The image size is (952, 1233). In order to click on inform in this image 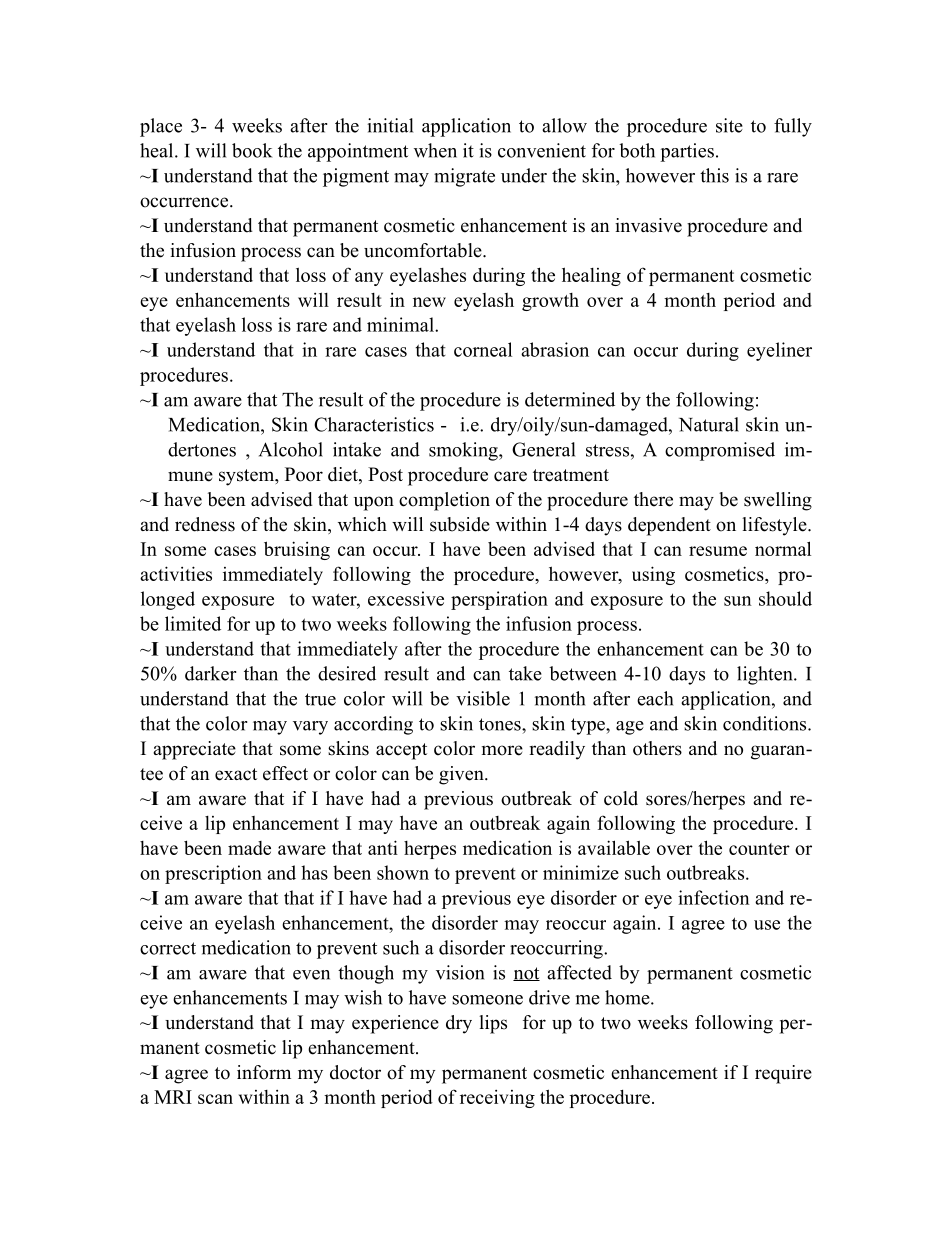, I will do `click(264, 1072)`.
